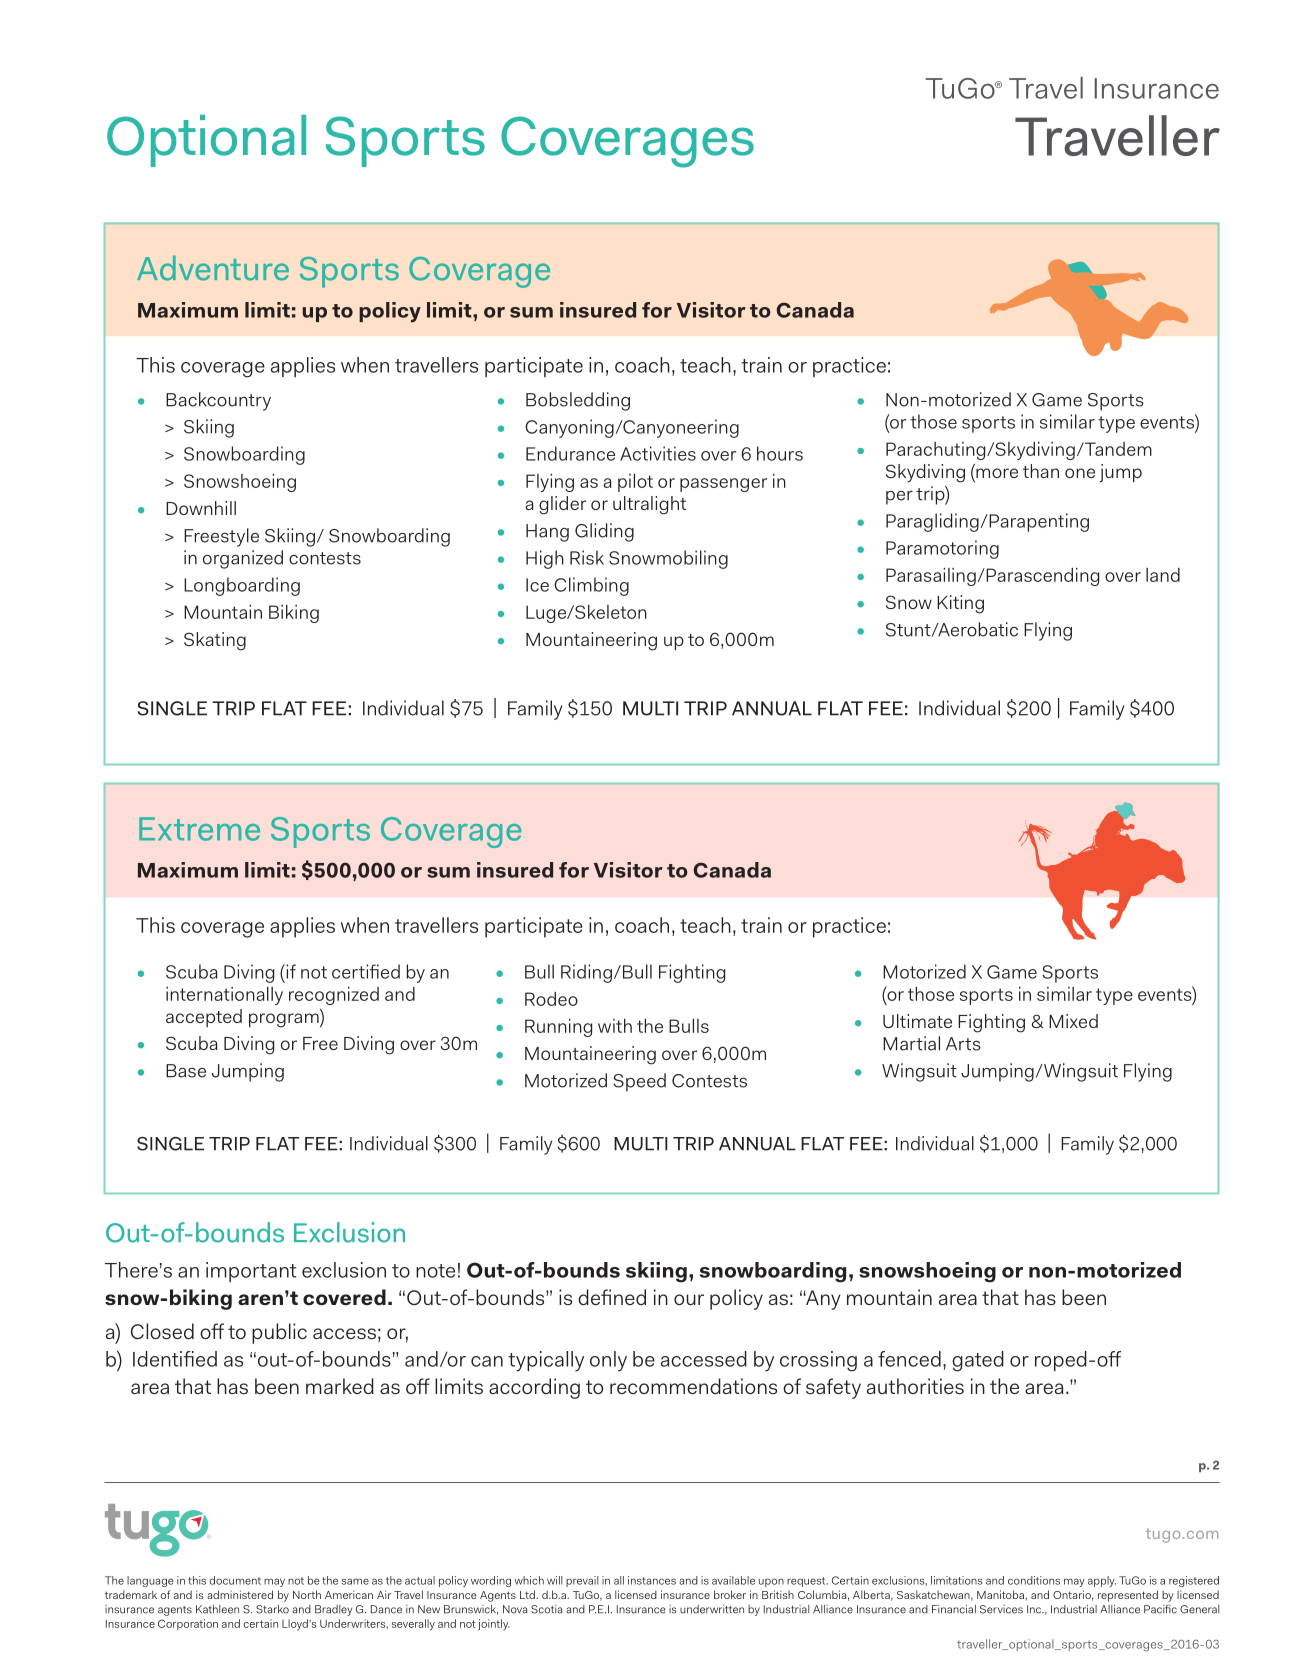 The height and width of the screenshot is (1677, 1296). Describe the element at coordinates (186, 1071) in the screenshot. I see `Base` at that location.
